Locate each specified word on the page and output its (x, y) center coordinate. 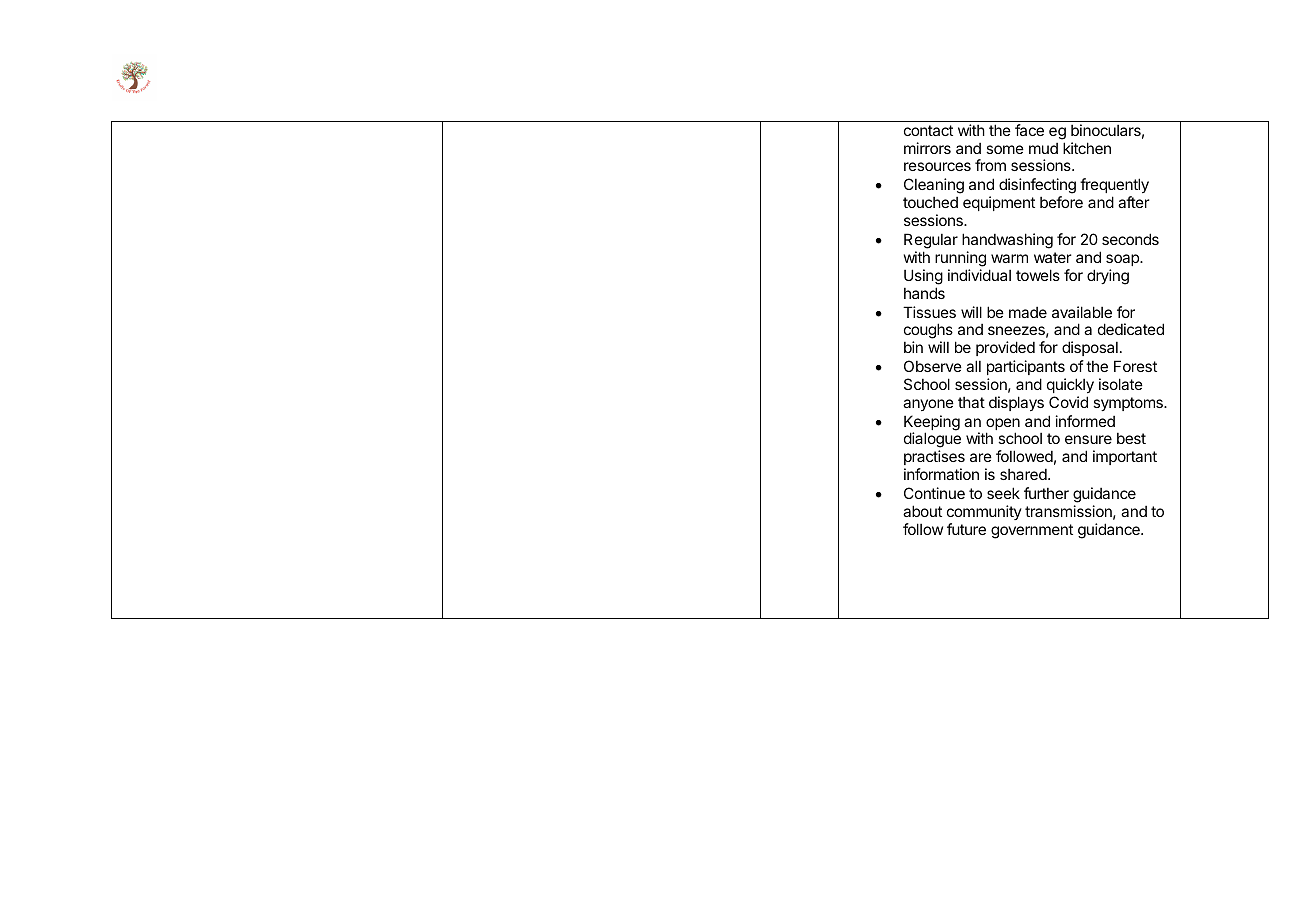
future (966, 529)
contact (928, 130)
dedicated (1131, 329)
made (1028, 312)
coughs (928, 332)
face (1029, 130)
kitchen (1087, 148)
